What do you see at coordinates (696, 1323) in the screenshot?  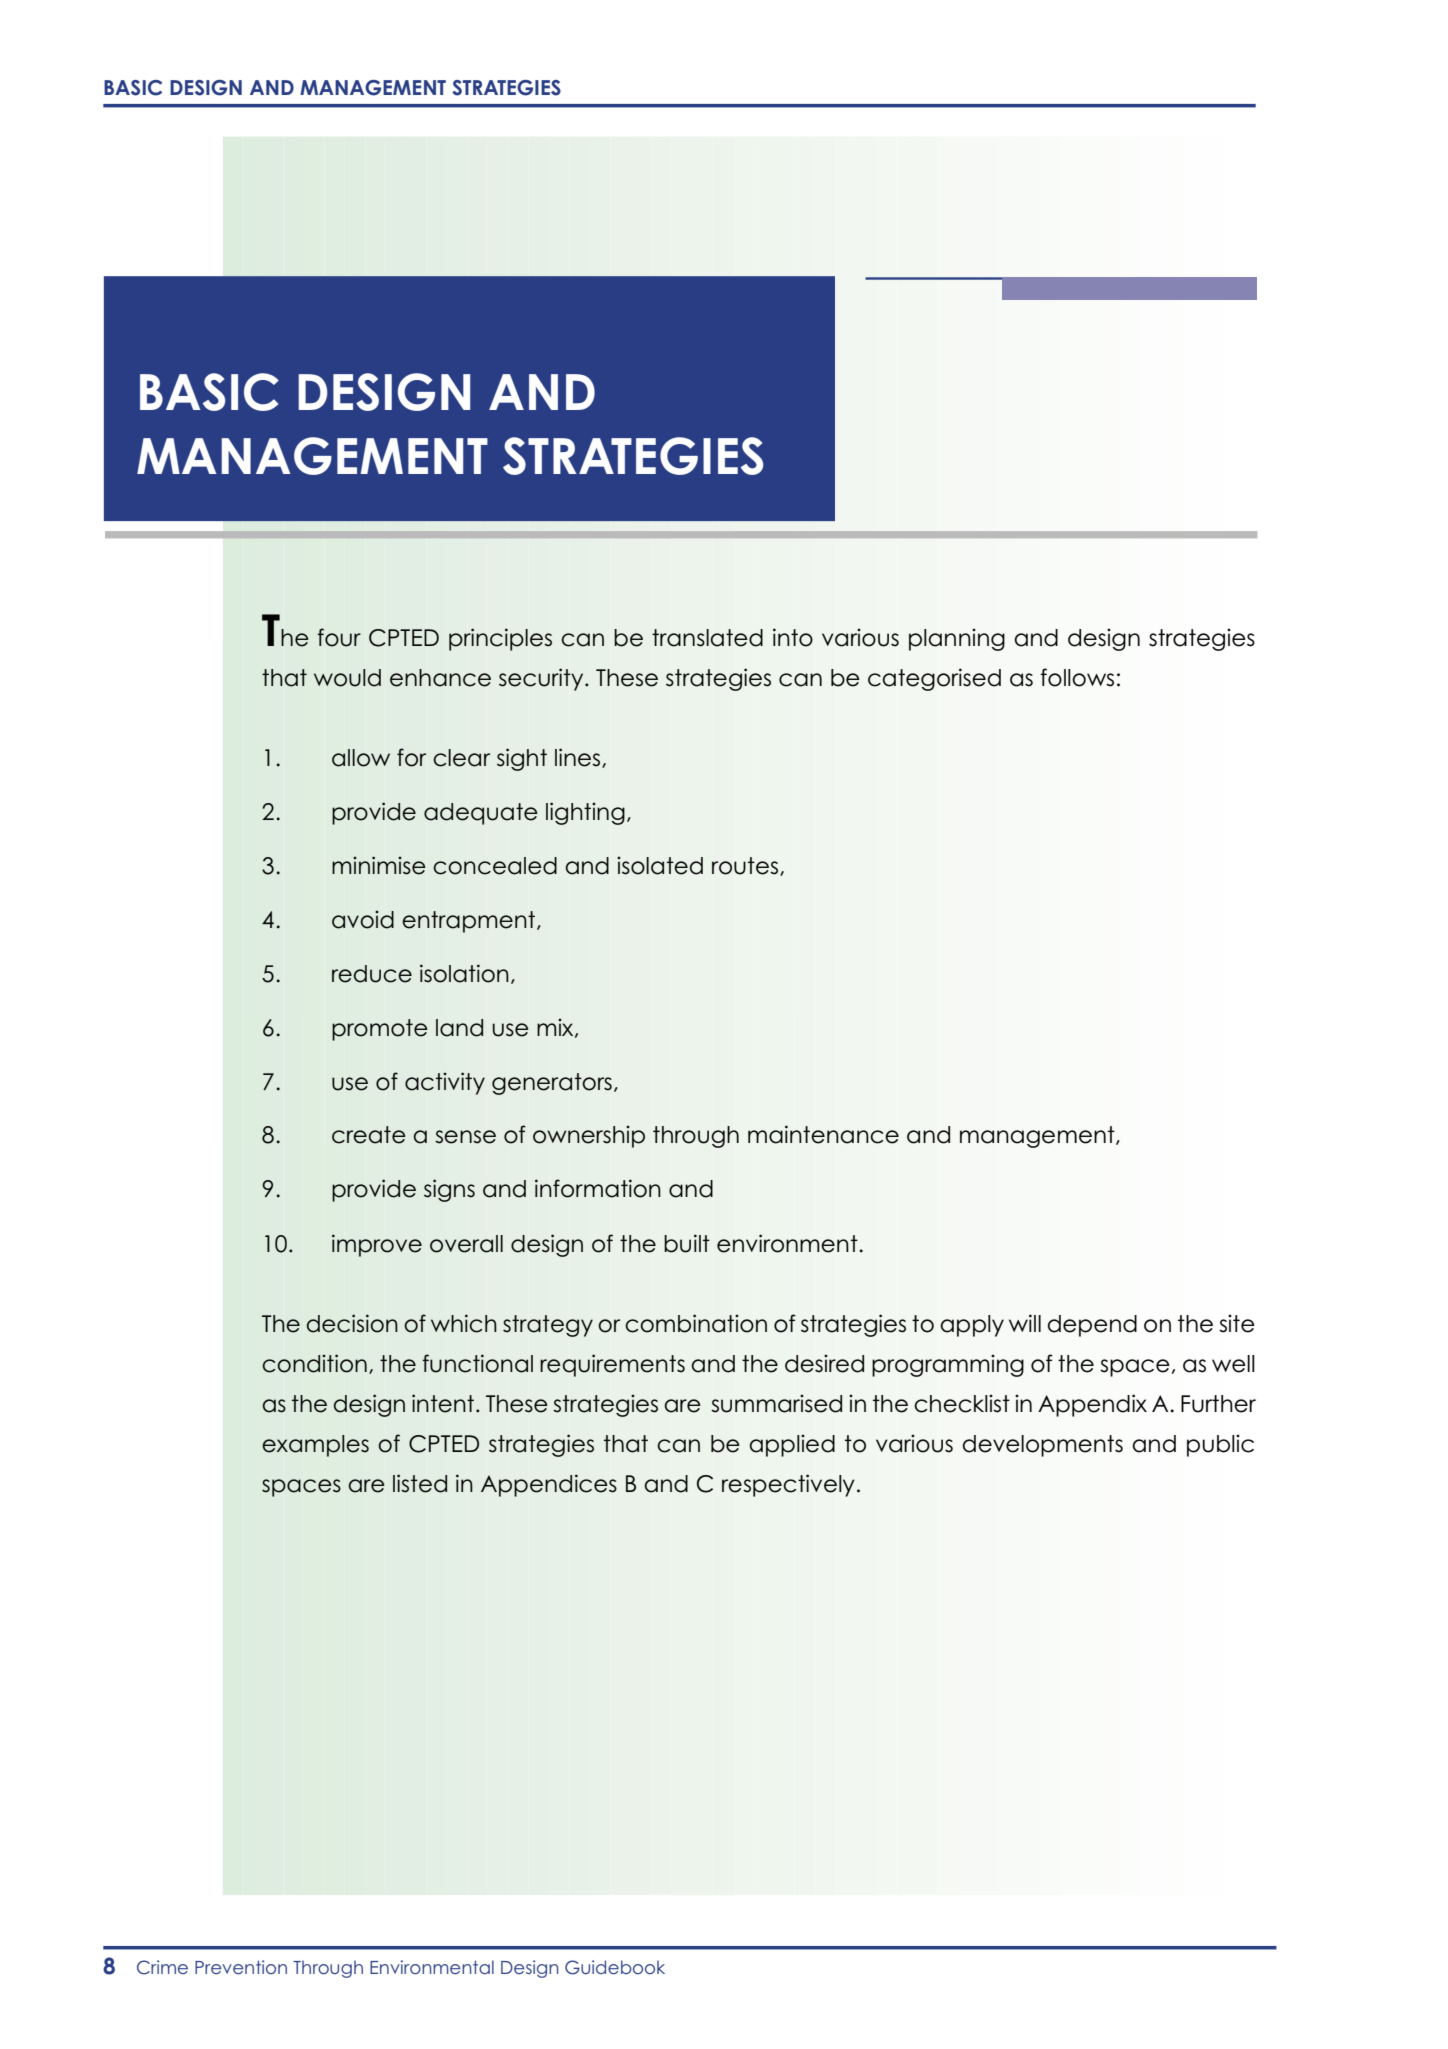 I see `combination` at bounding box center [696, 1323].
